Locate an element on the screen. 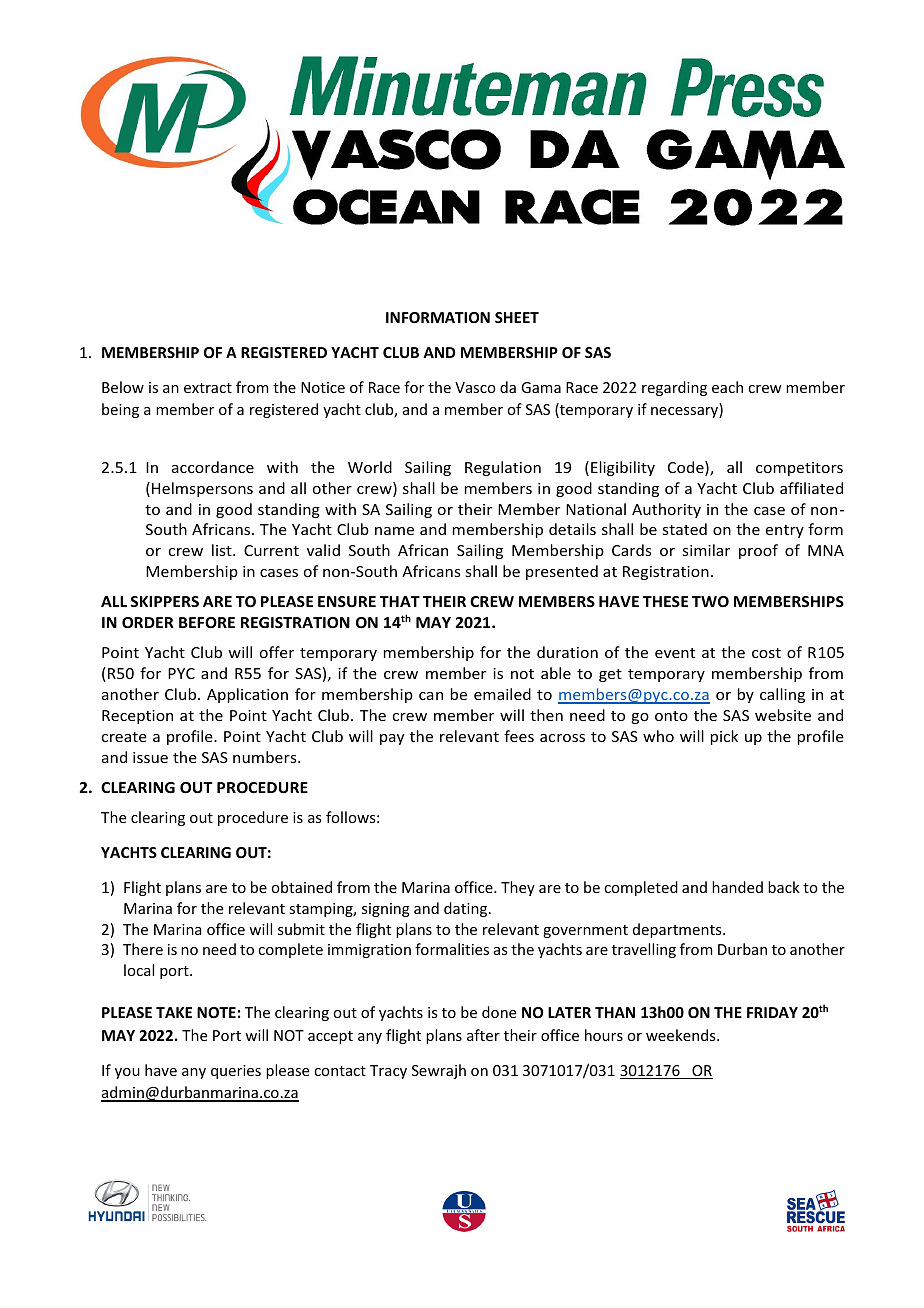 This screenshot has width=924, height=1308. after is located at coordinates (483, 1035).
